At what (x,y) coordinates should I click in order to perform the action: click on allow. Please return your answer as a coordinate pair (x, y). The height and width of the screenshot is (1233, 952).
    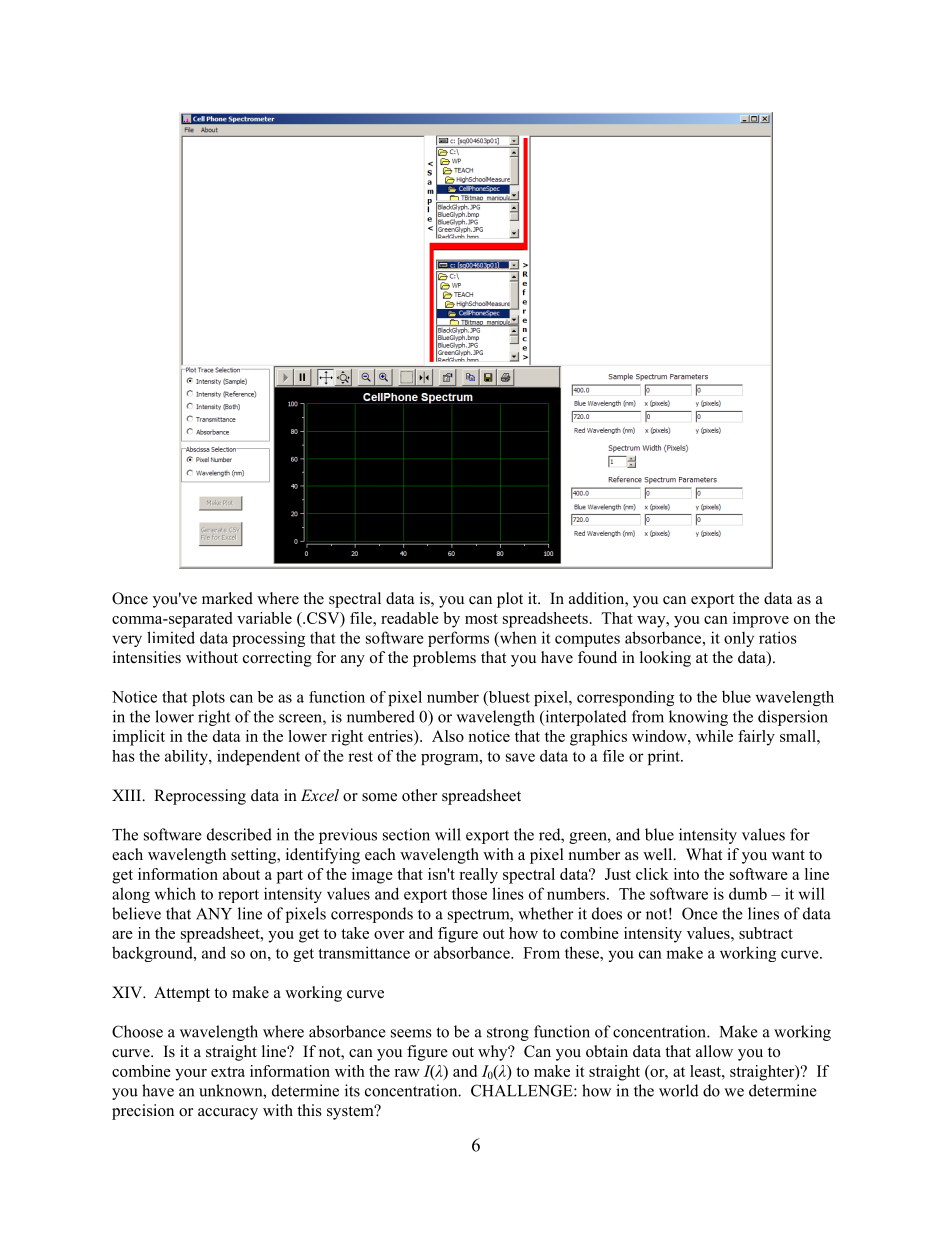
    Looking at the image, I should click on (714, 1051).
